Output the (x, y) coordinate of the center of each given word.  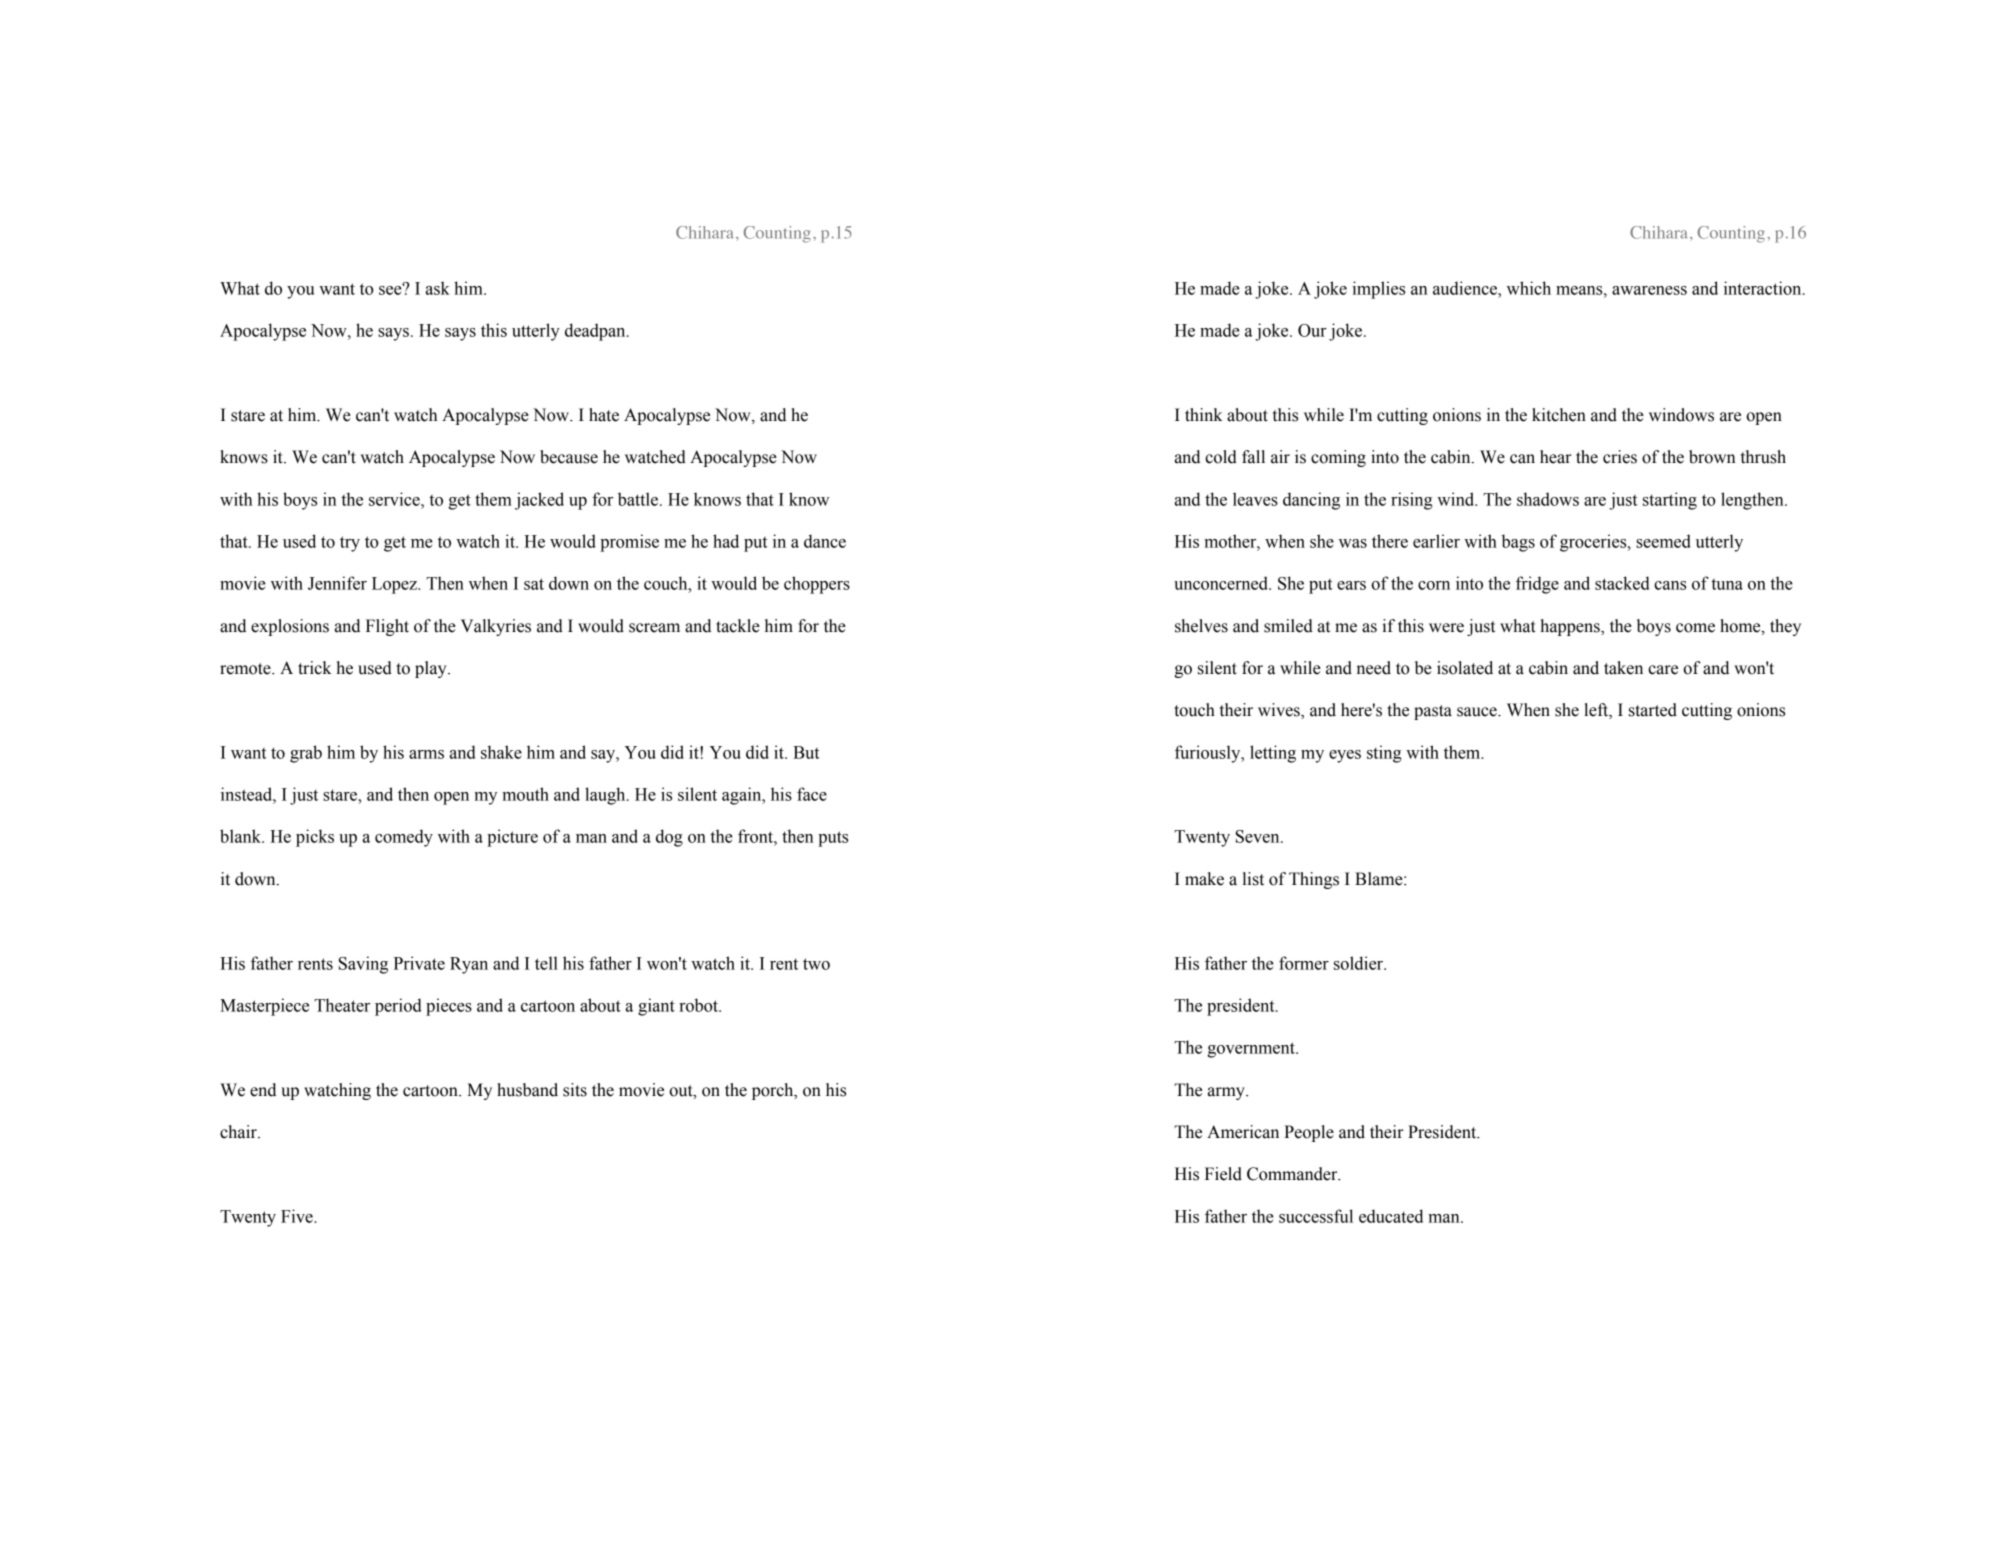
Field (1223, 1174)
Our (1312, 330)
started (1653, 710)
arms (426, 754)
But (806, 752)
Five (298, 1216)
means (1580, 290)
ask (438, 288)
